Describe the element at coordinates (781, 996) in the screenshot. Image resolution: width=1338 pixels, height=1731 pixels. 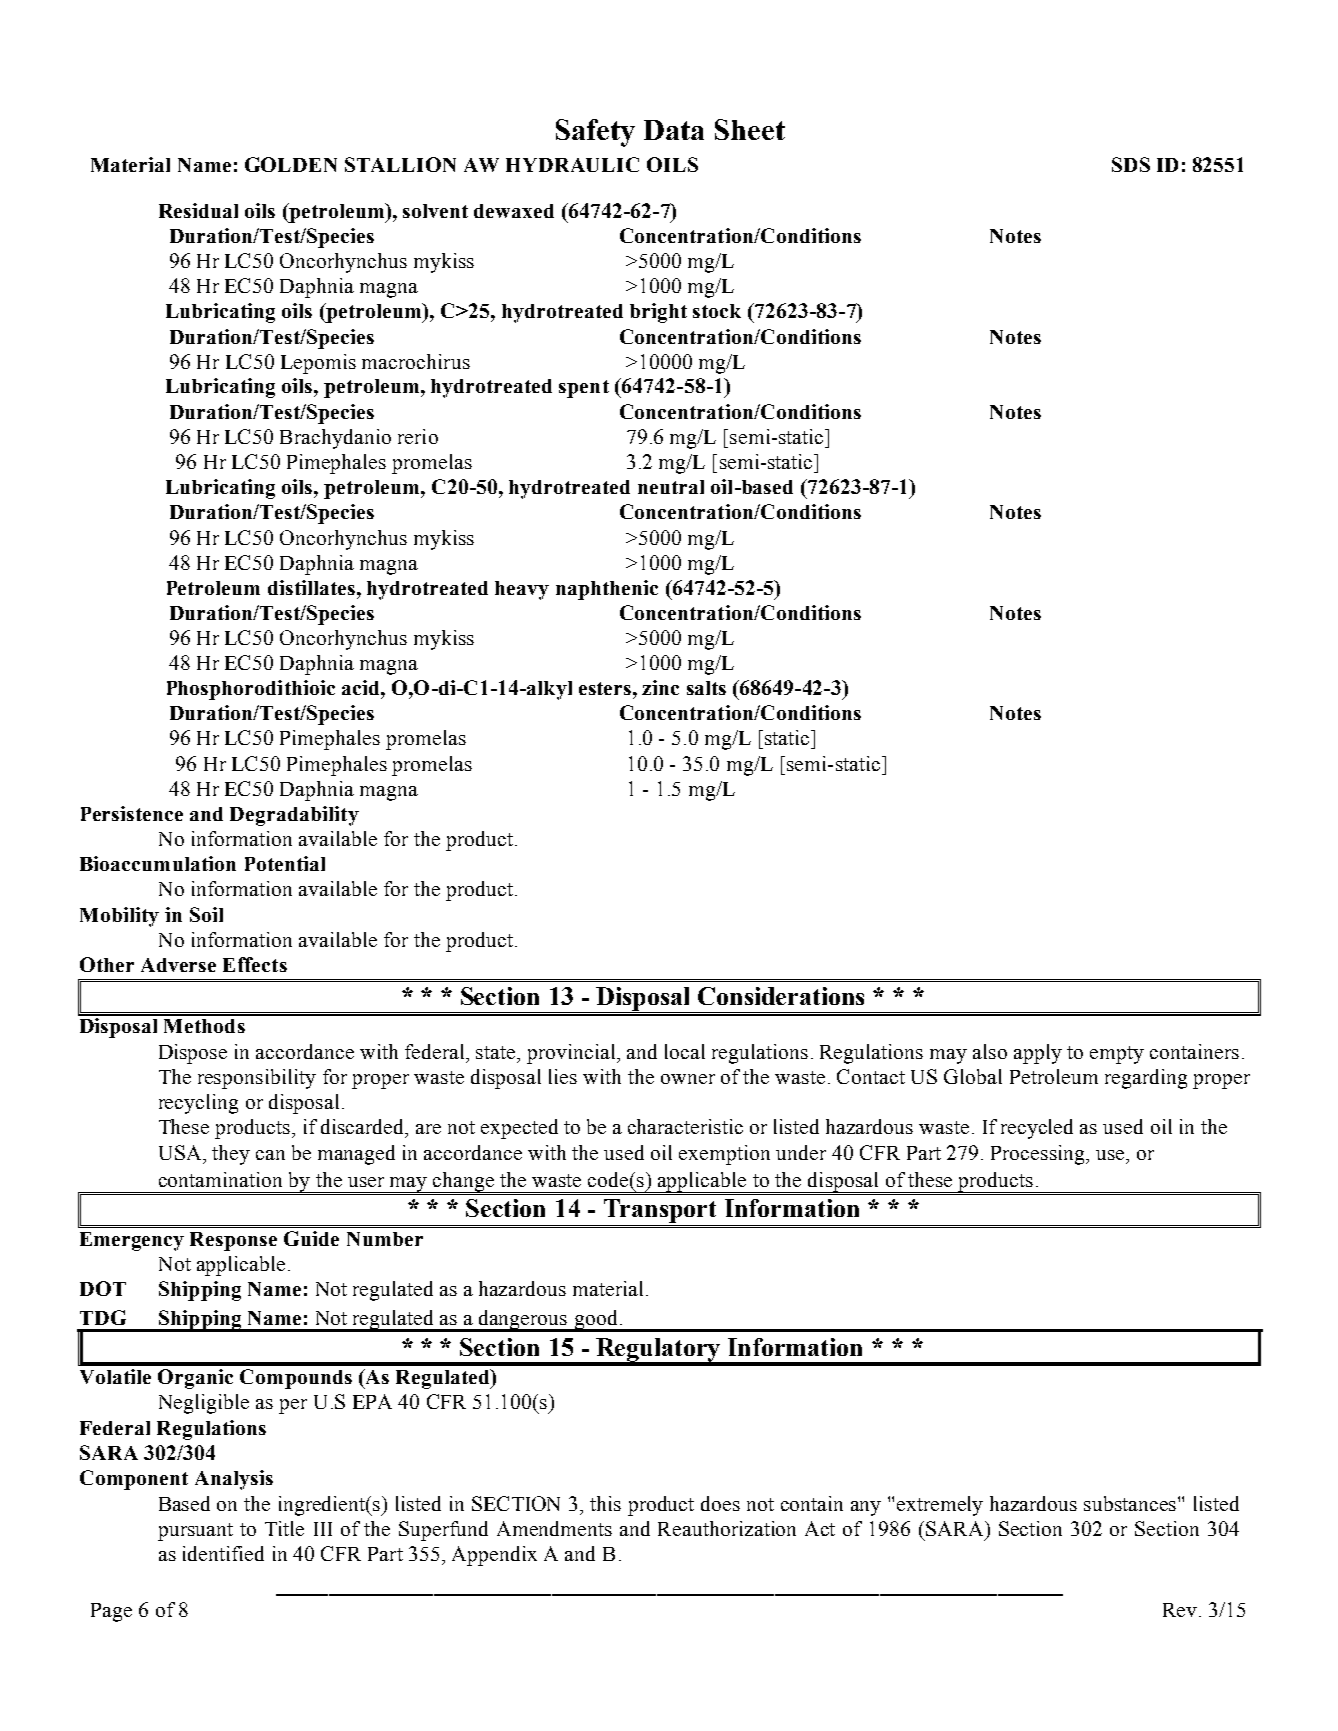
I see `Considerations` at that location.
